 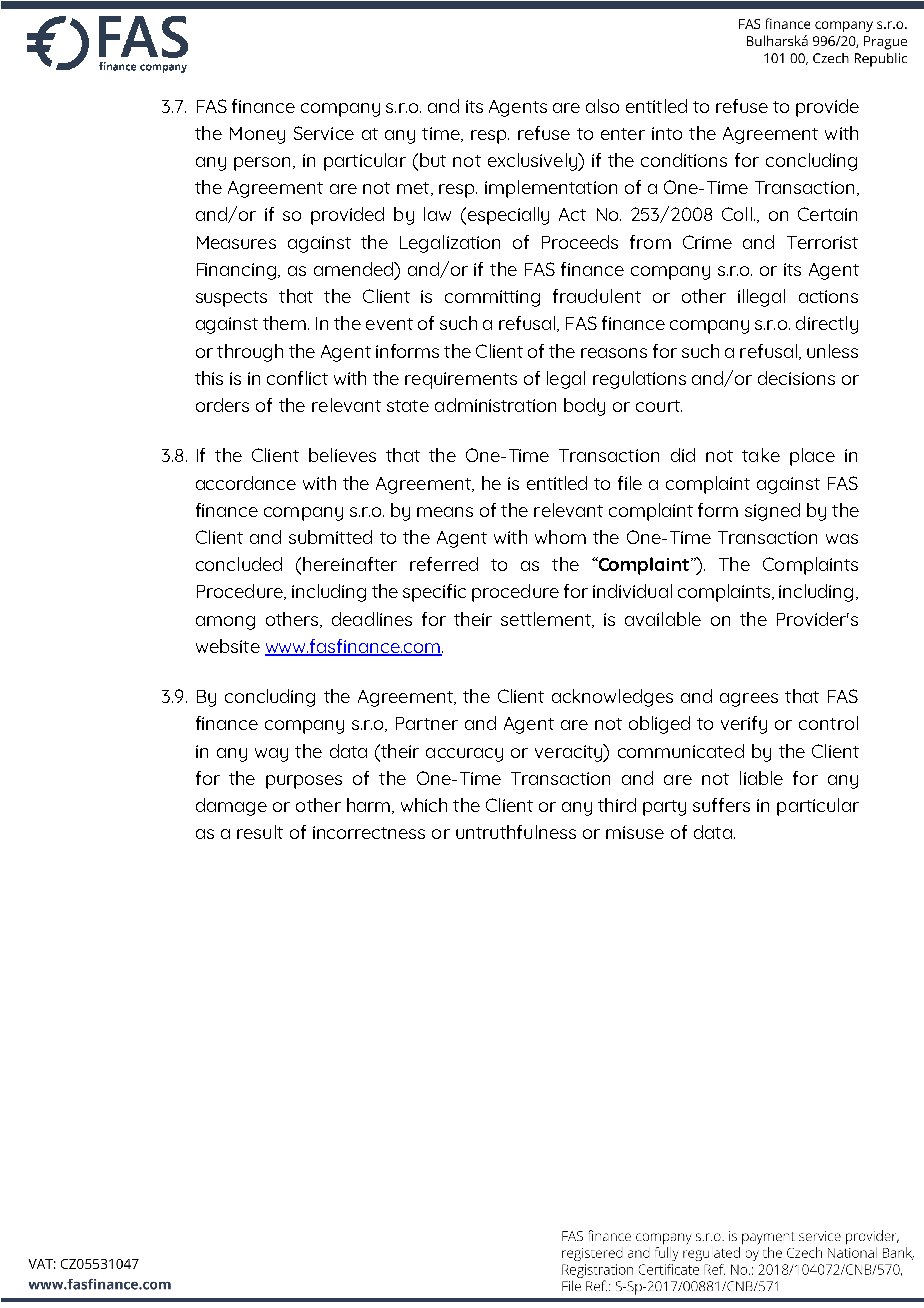 I want to click on take, so click(x=761, y=455).
